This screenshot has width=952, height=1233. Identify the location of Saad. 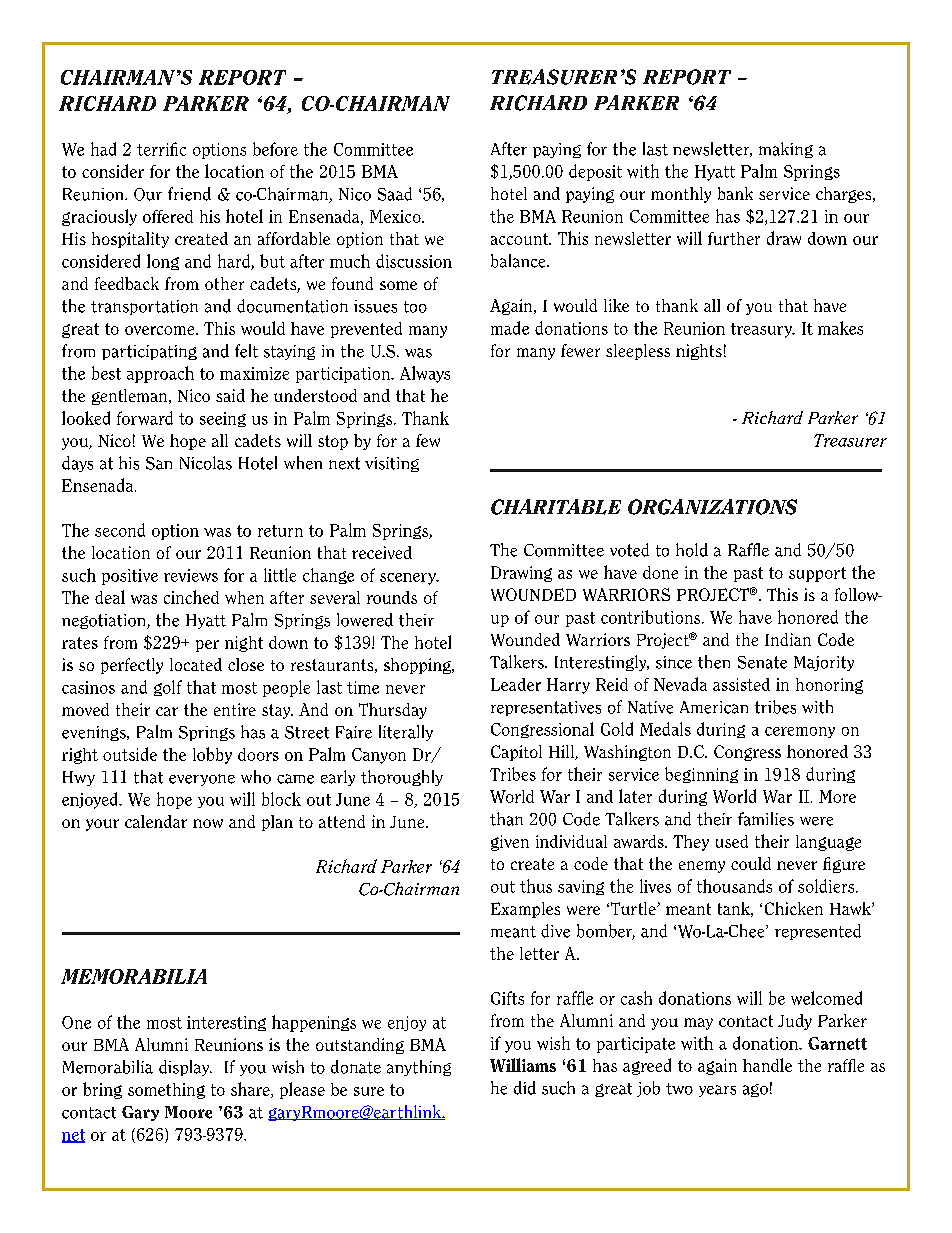
(395, 194).
